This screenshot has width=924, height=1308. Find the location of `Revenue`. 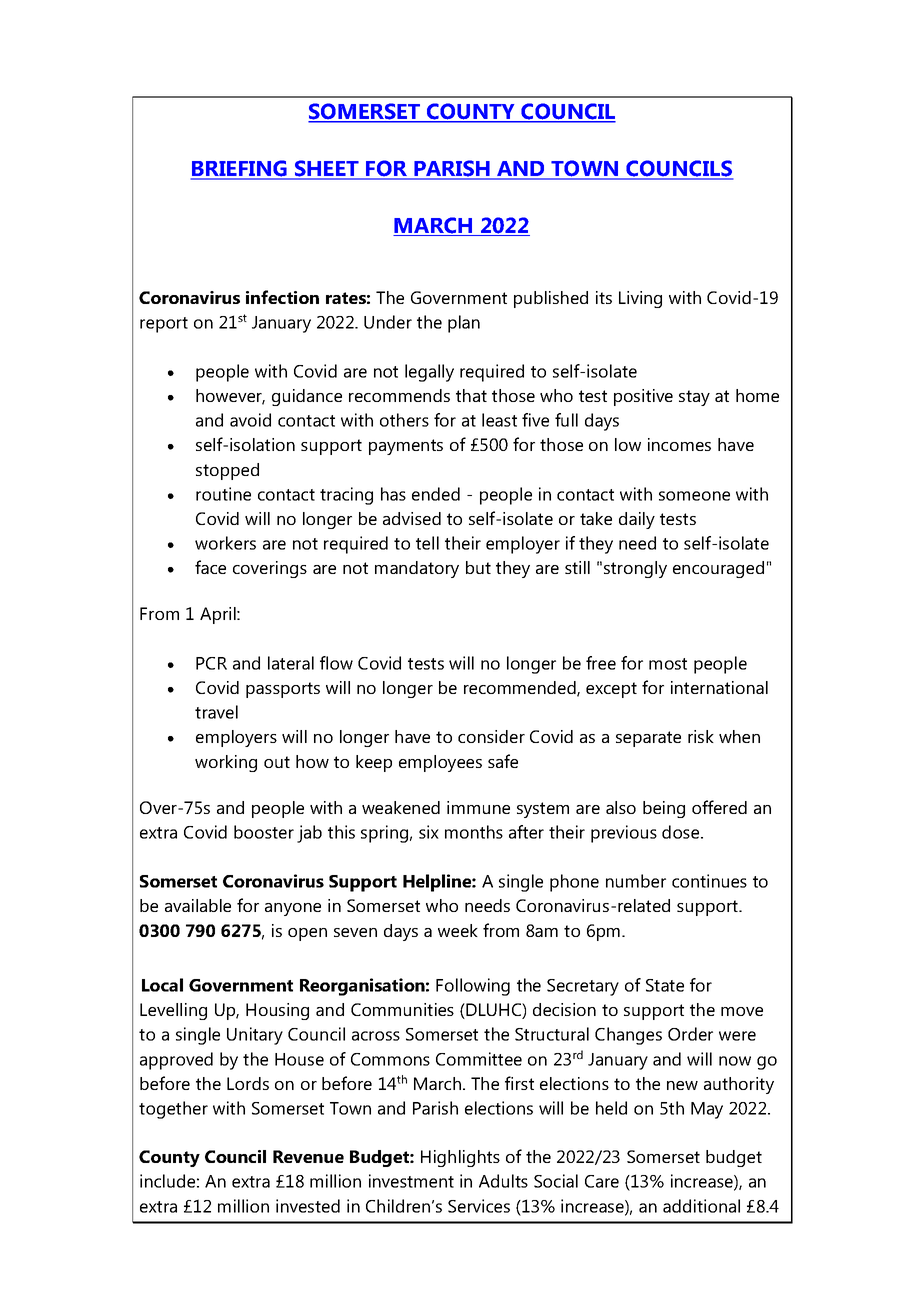

Revenue is located at coordinates (308, 1156).
